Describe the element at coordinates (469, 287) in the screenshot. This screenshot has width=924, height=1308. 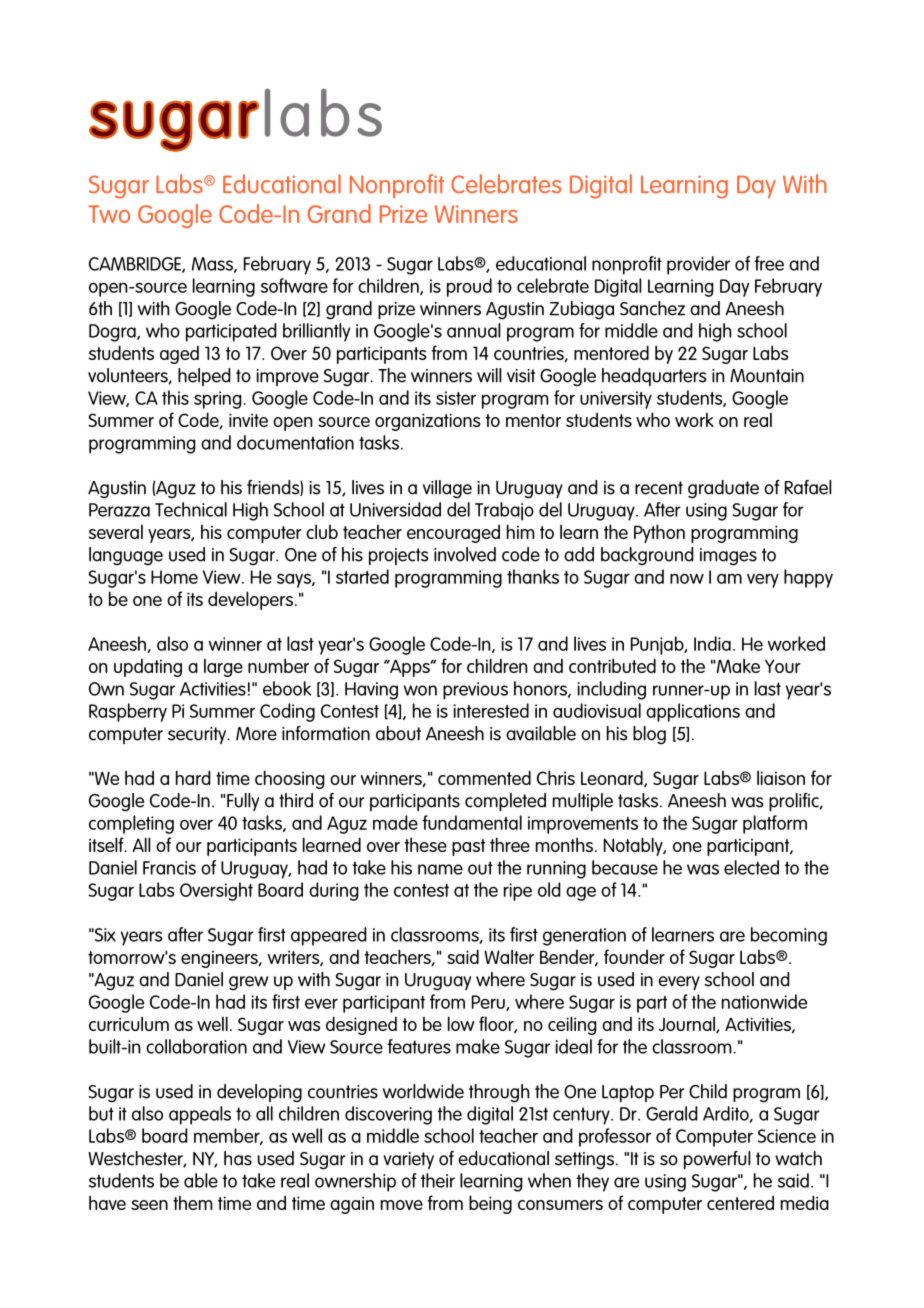
I see `proud` at that location.
